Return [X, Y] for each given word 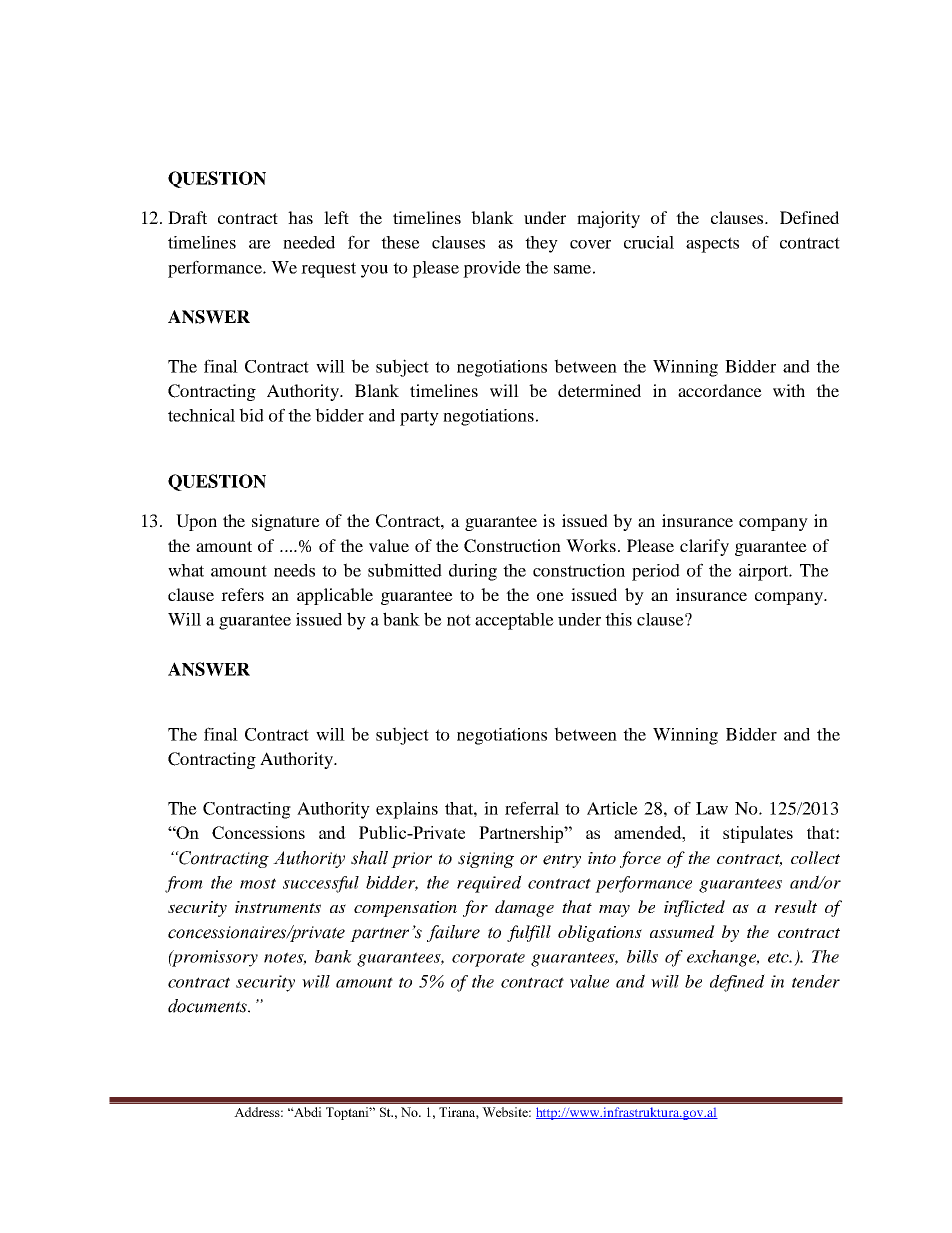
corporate [488, 959]
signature [286, 522]
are [260, 244]
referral [532, 808]
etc [780, 957]
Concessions [258, 832]
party [419, 418]
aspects [712, 245]
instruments [278, 907]
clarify [704, 547]
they [541, 244]
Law [712, 808]
